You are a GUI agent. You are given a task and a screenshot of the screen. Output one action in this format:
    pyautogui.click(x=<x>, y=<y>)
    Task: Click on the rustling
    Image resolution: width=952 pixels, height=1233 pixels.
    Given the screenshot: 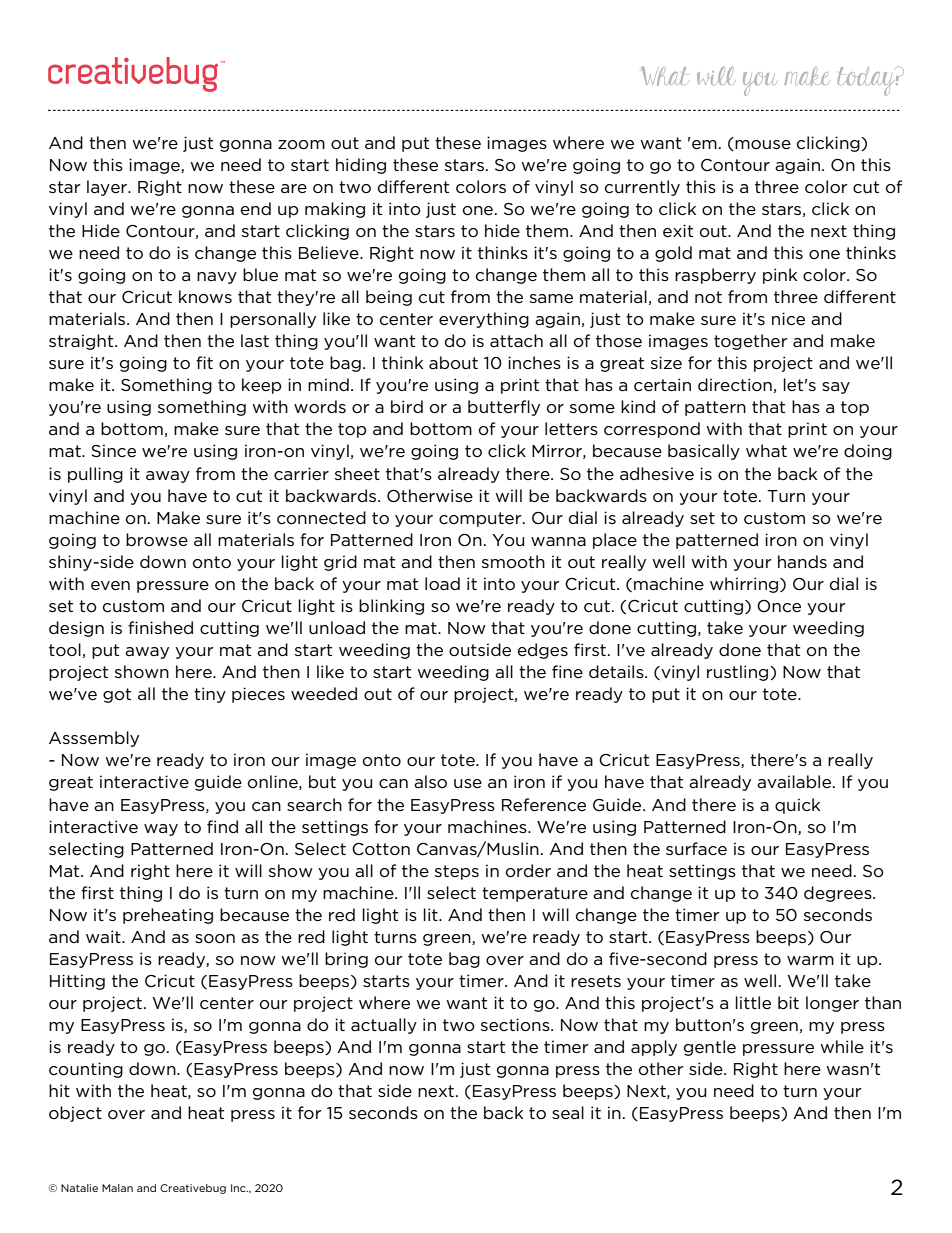 What is the action you would take?
    pyautogui.click(x=739, y=673)
